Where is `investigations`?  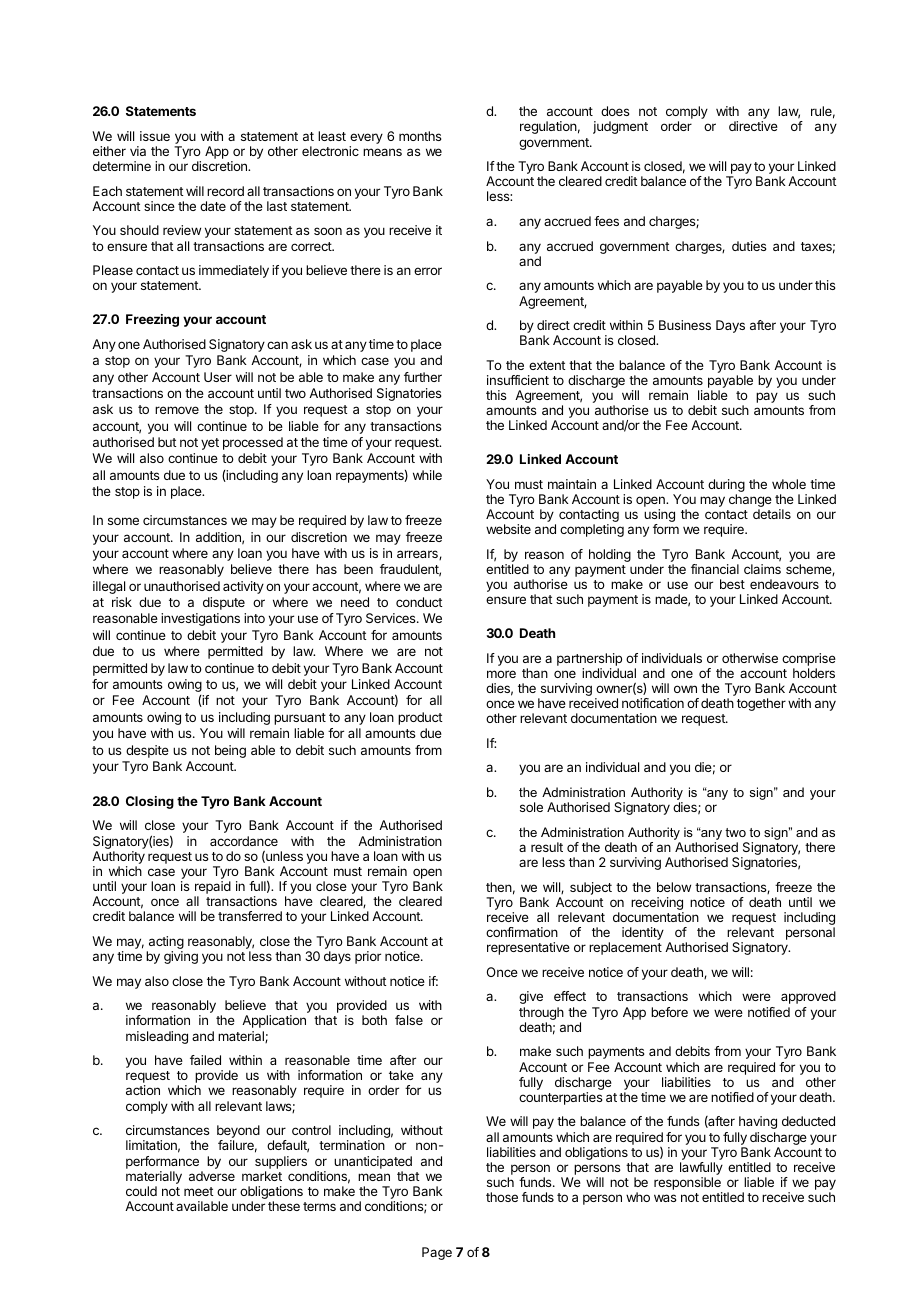
investigations is located at coordinates (200, 619).
